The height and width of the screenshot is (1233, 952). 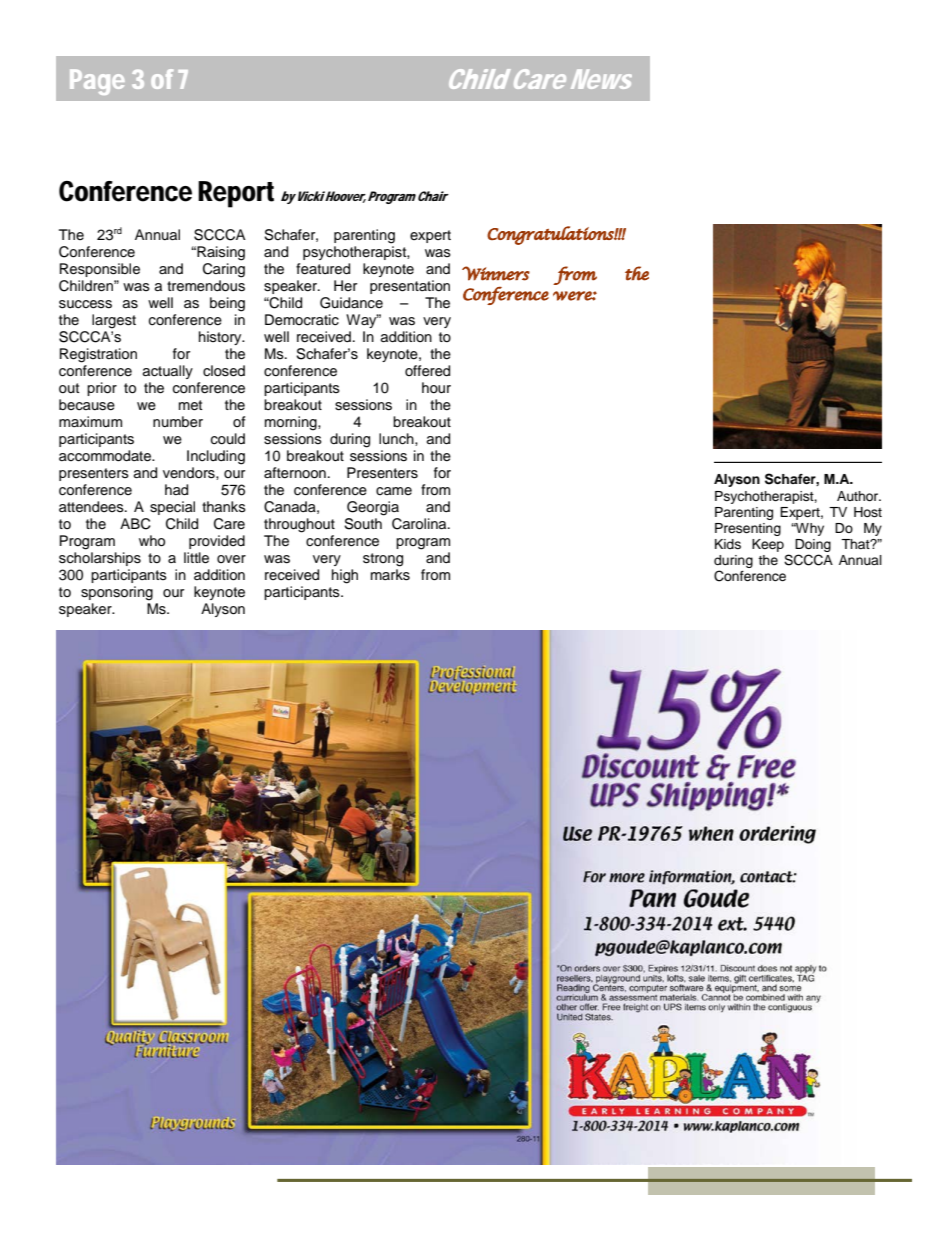 I want to click on presentation, so click(x=410, y=287).
